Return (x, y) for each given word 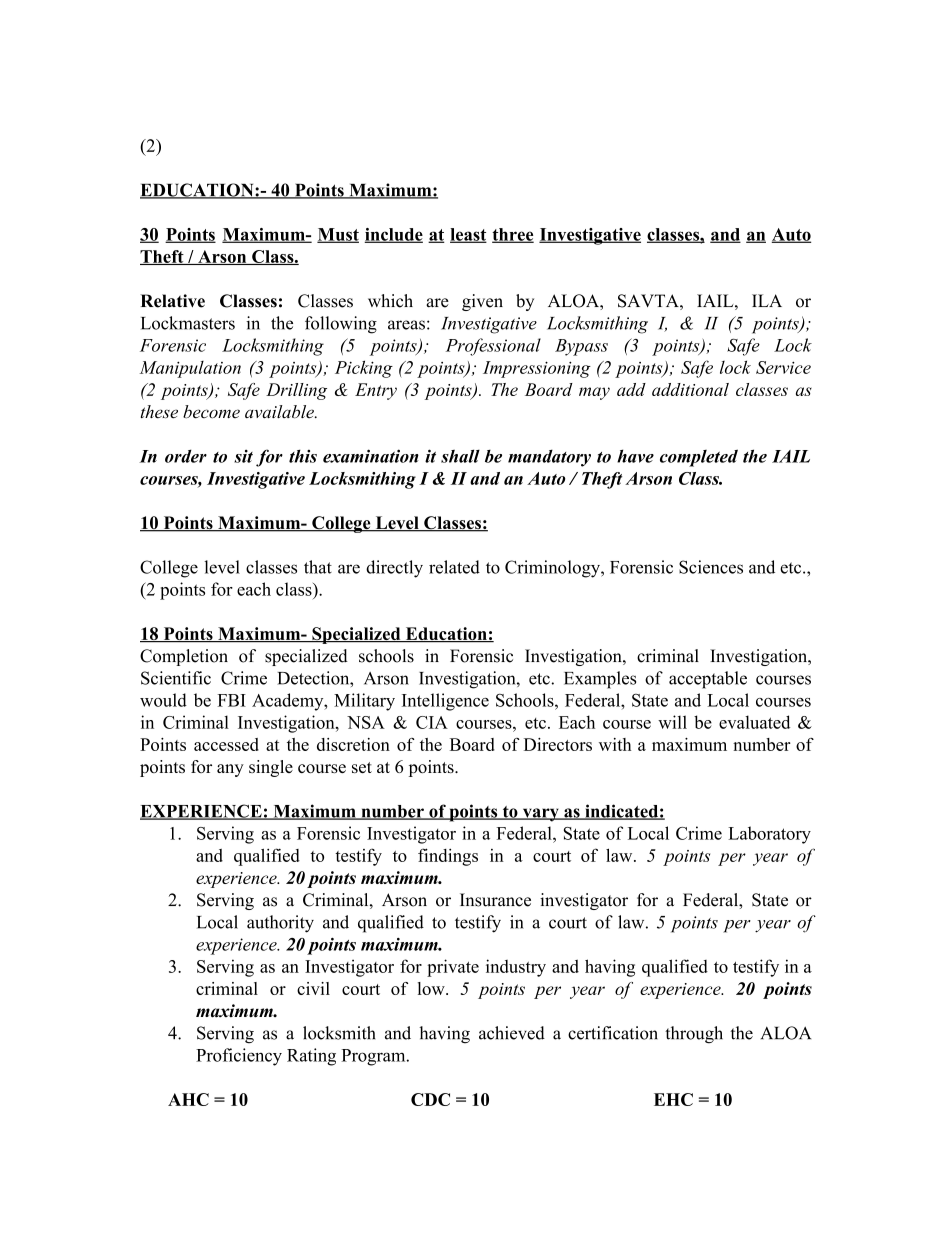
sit (243, 456)
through (694, 1035)
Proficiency (239, 1057)
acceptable (708, 680)
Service (783, 367)
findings (448, 857)
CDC (430, 1099)
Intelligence (445, 702)
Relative (172, 301)
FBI (231, 700)
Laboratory (769, 835)
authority (280, 924)
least (468, 235)
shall (460, 456)
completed (699, 458)
